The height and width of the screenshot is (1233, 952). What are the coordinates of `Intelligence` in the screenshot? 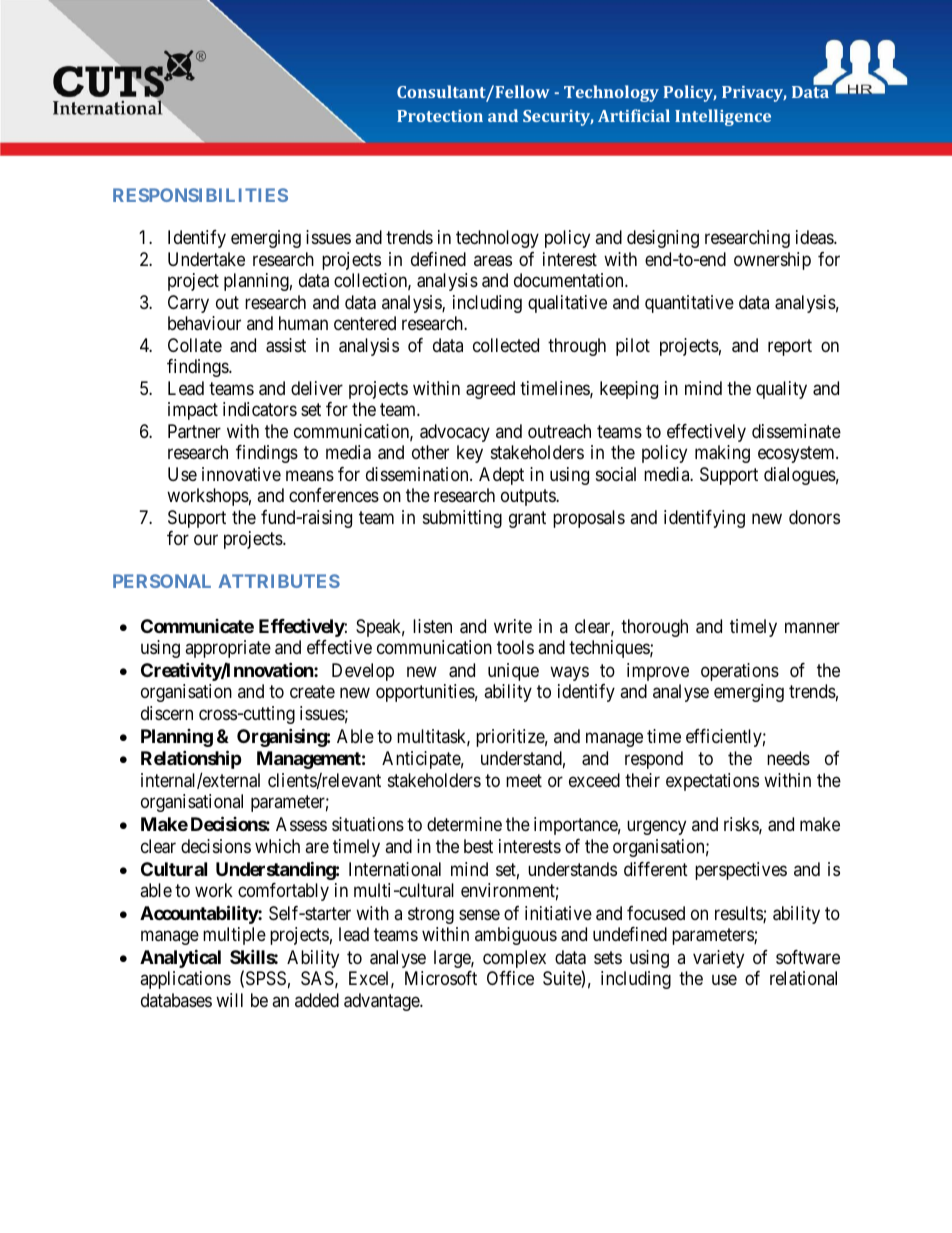 It's located at (723, 117).
